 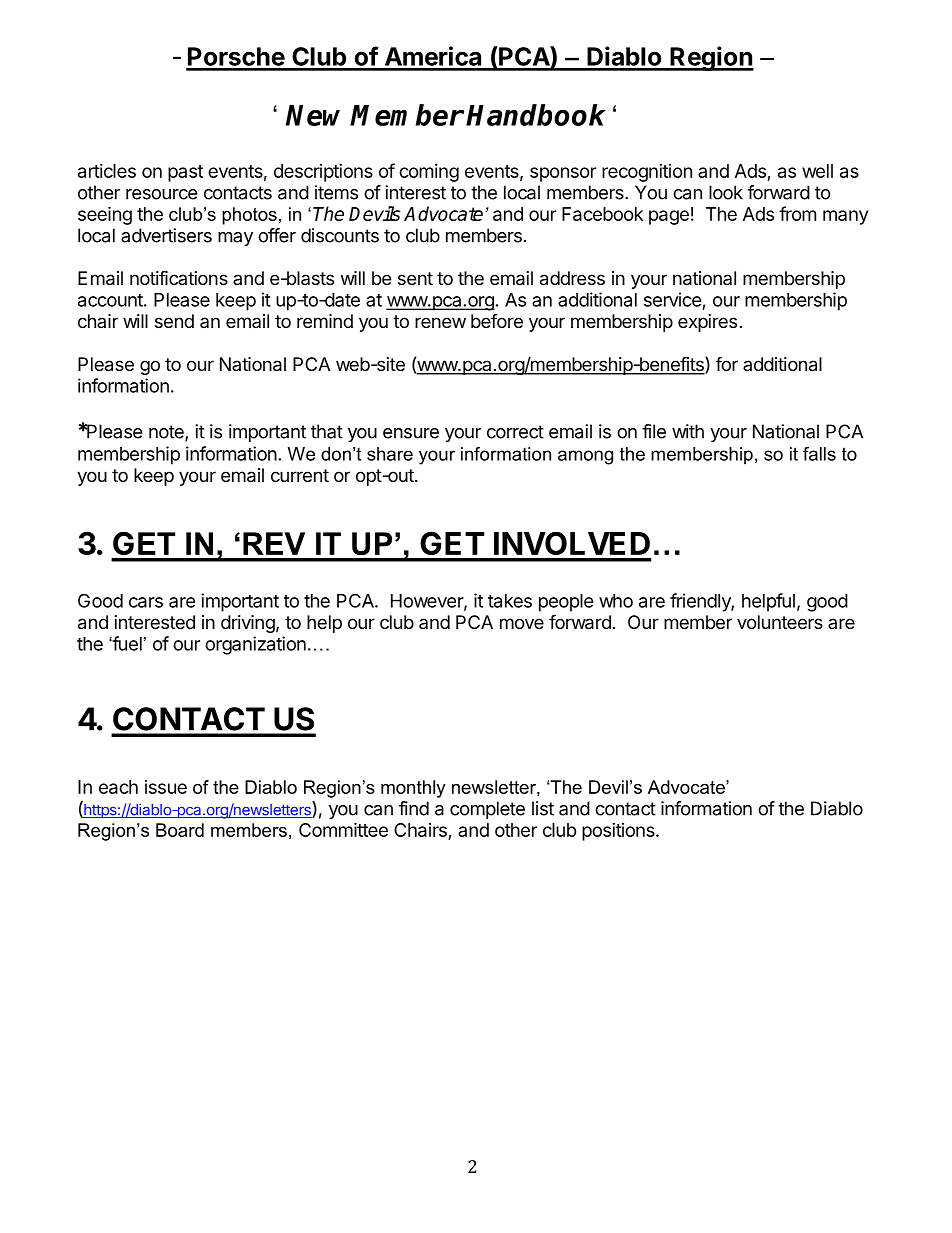 What do you see at coordinates (180, 830) in the screenshot?
I see `Board` at bounding box center [180, 830].
